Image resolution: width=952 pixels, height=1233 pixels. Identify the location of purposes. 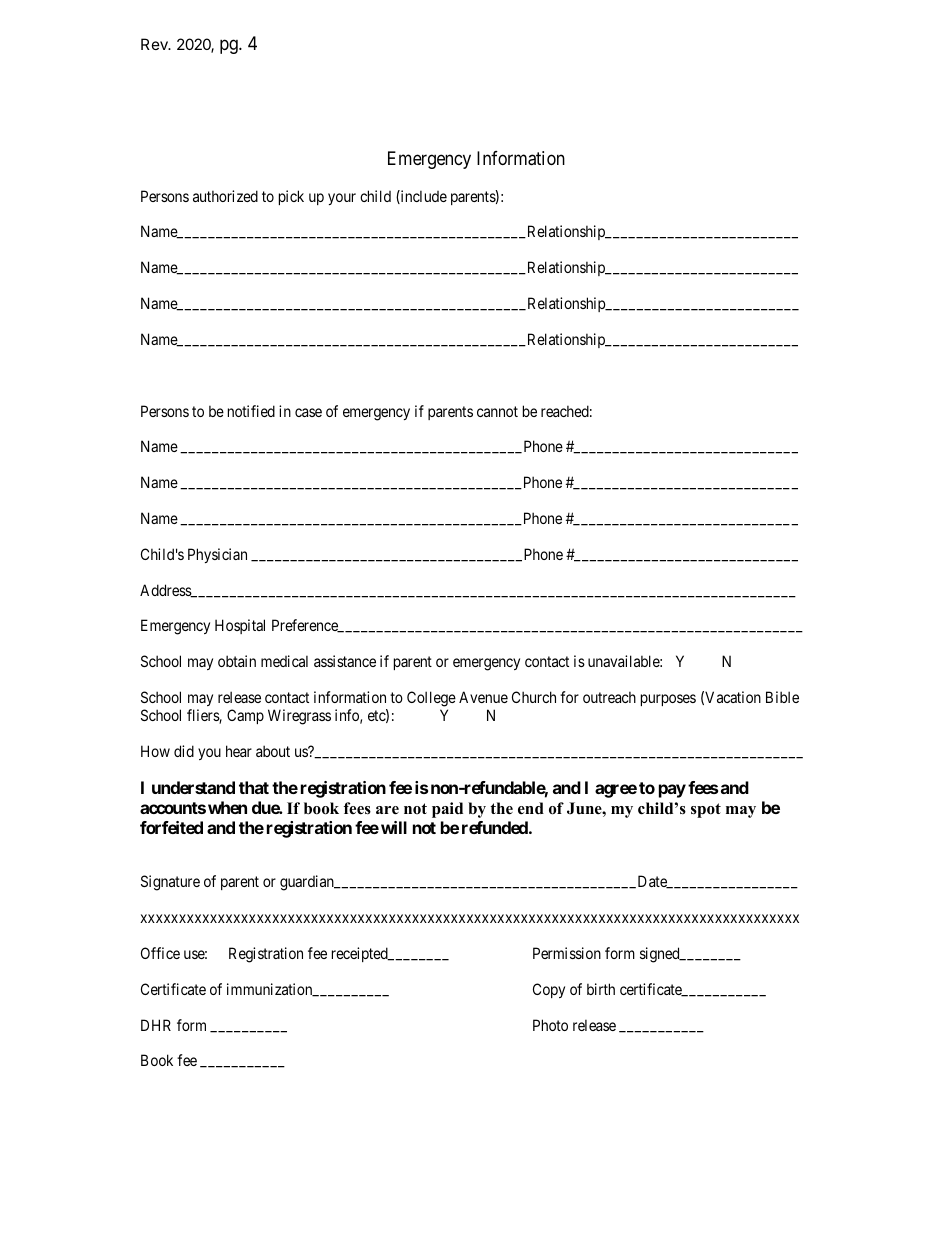
(668, 700).
